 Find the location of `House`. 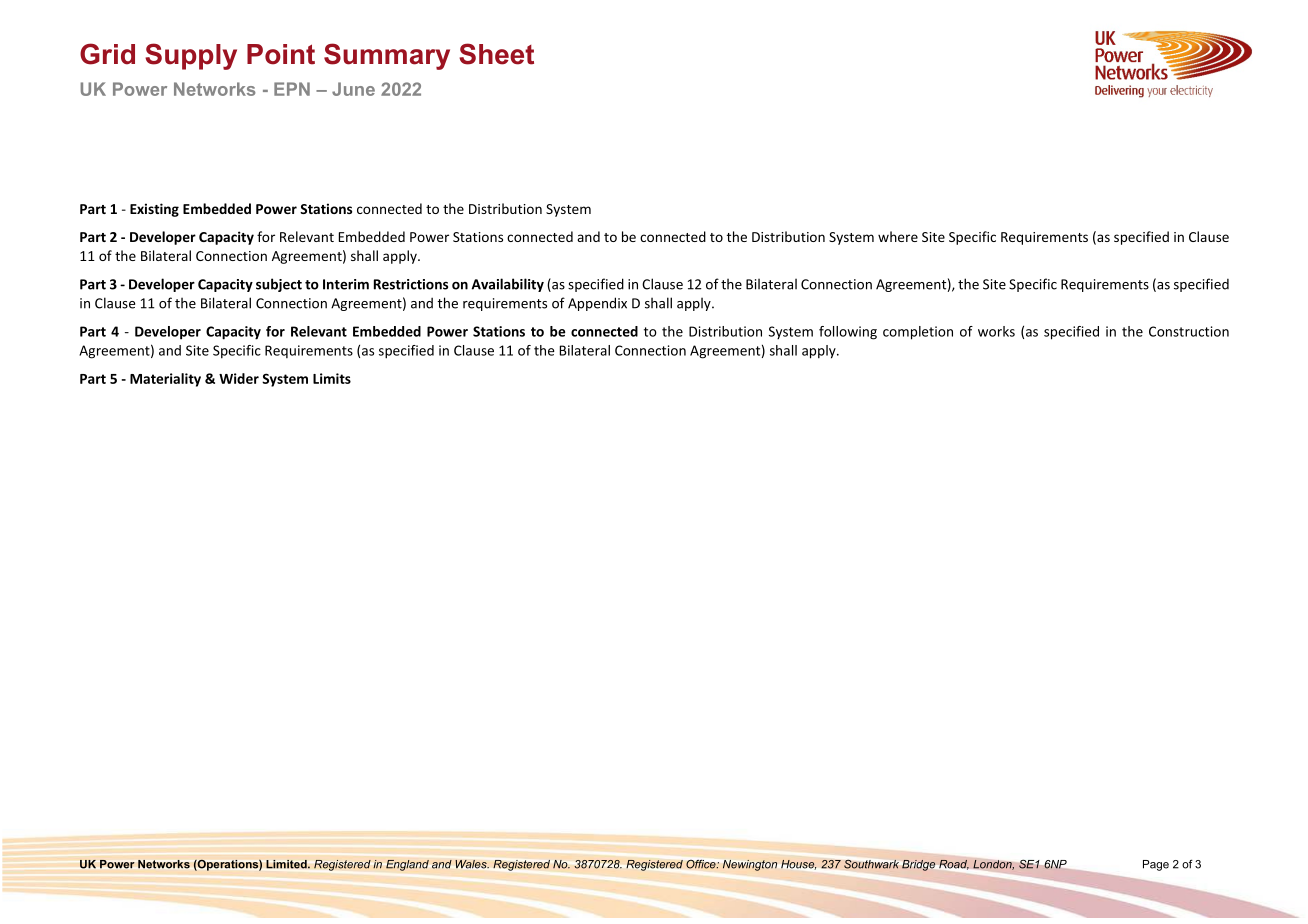

House is located at coordinates (798, 865).
